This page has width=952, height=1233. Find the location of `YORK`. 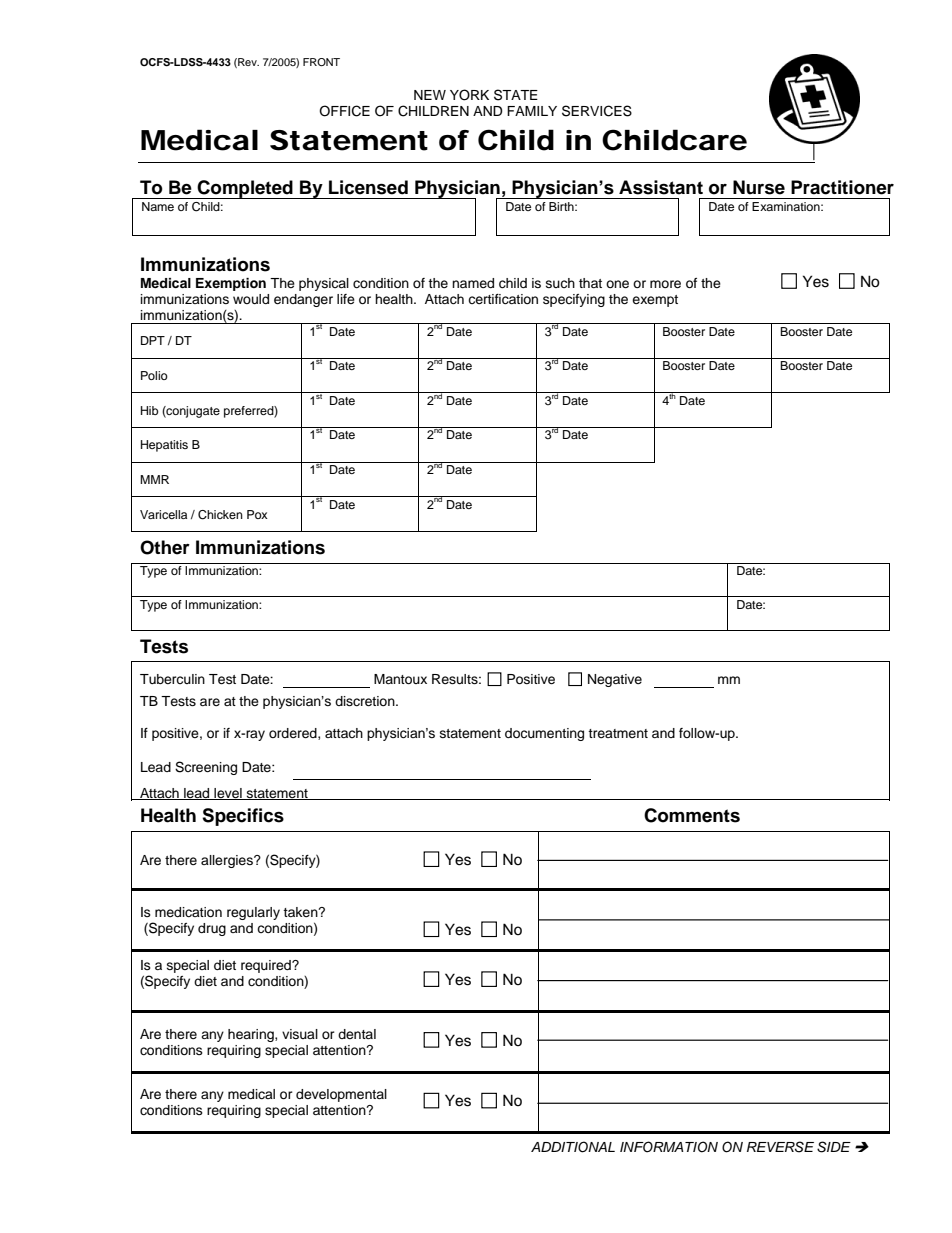

YORK is located at coordinates (469, 95).
